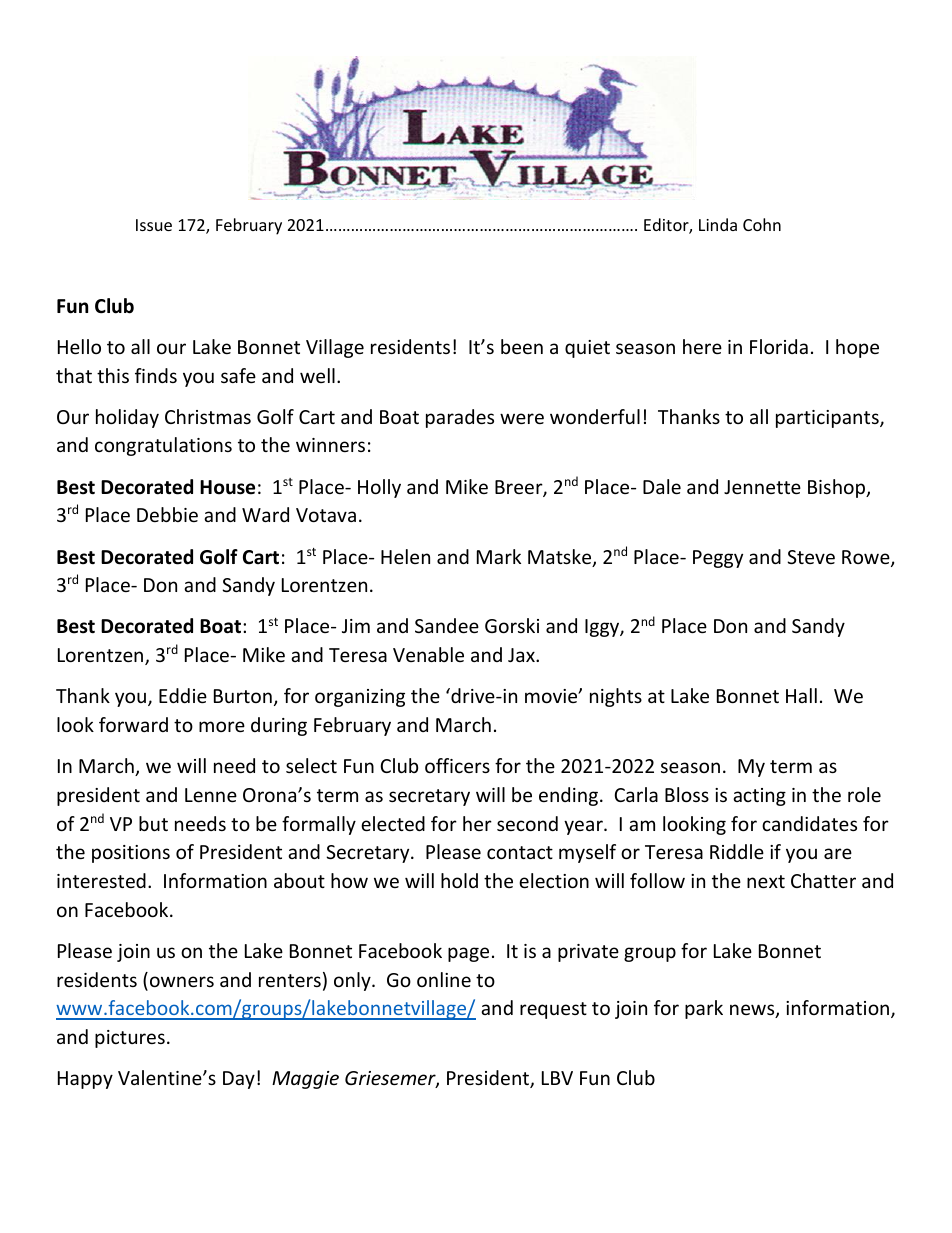 The height and width of the screenshot is (1233, 952). I want to click on Hall, so click(801, 695).
